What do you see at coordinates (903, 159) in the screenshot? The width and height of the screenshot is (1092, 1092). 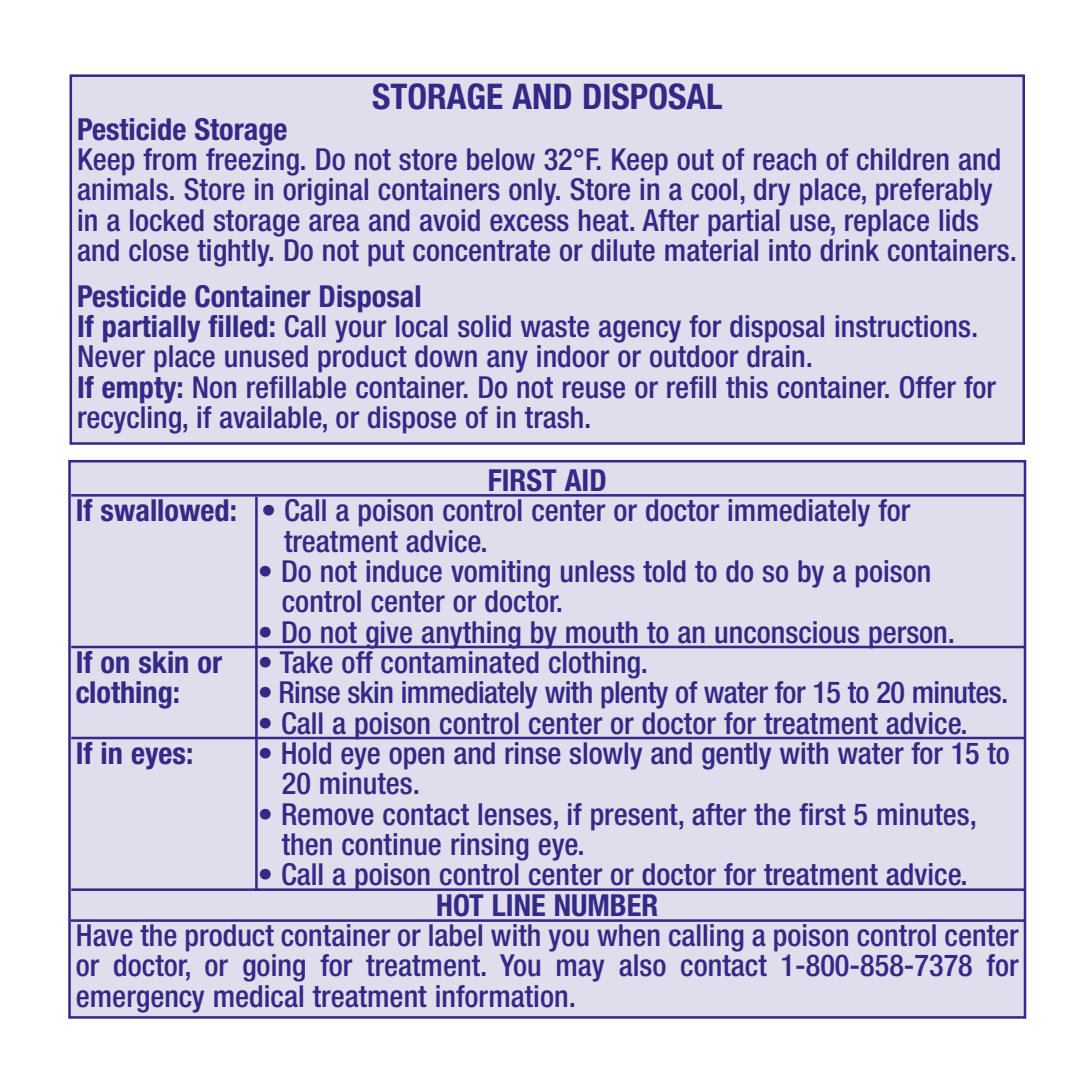 I see `children` at bounding box center [903, 159].
